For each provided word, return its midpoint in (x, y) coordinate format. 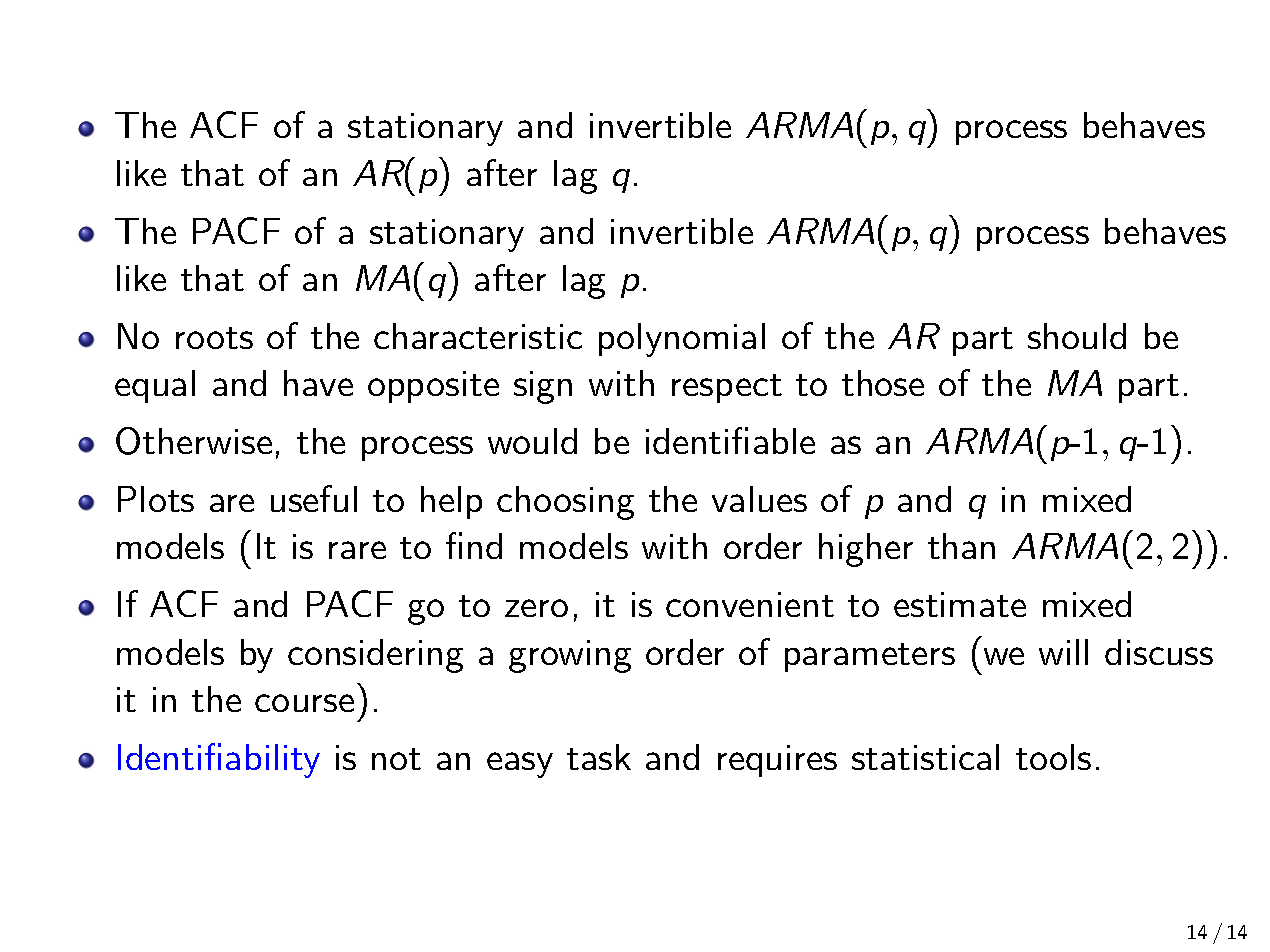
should (1077, 336)
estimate (960, 604)
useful (314, 498)
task (599, 757)
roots (214, 338)
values (759, 499)
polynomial (682, 340)
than (961, 546)
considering (375, 656)
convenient (750, 604)
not (396, 759)
